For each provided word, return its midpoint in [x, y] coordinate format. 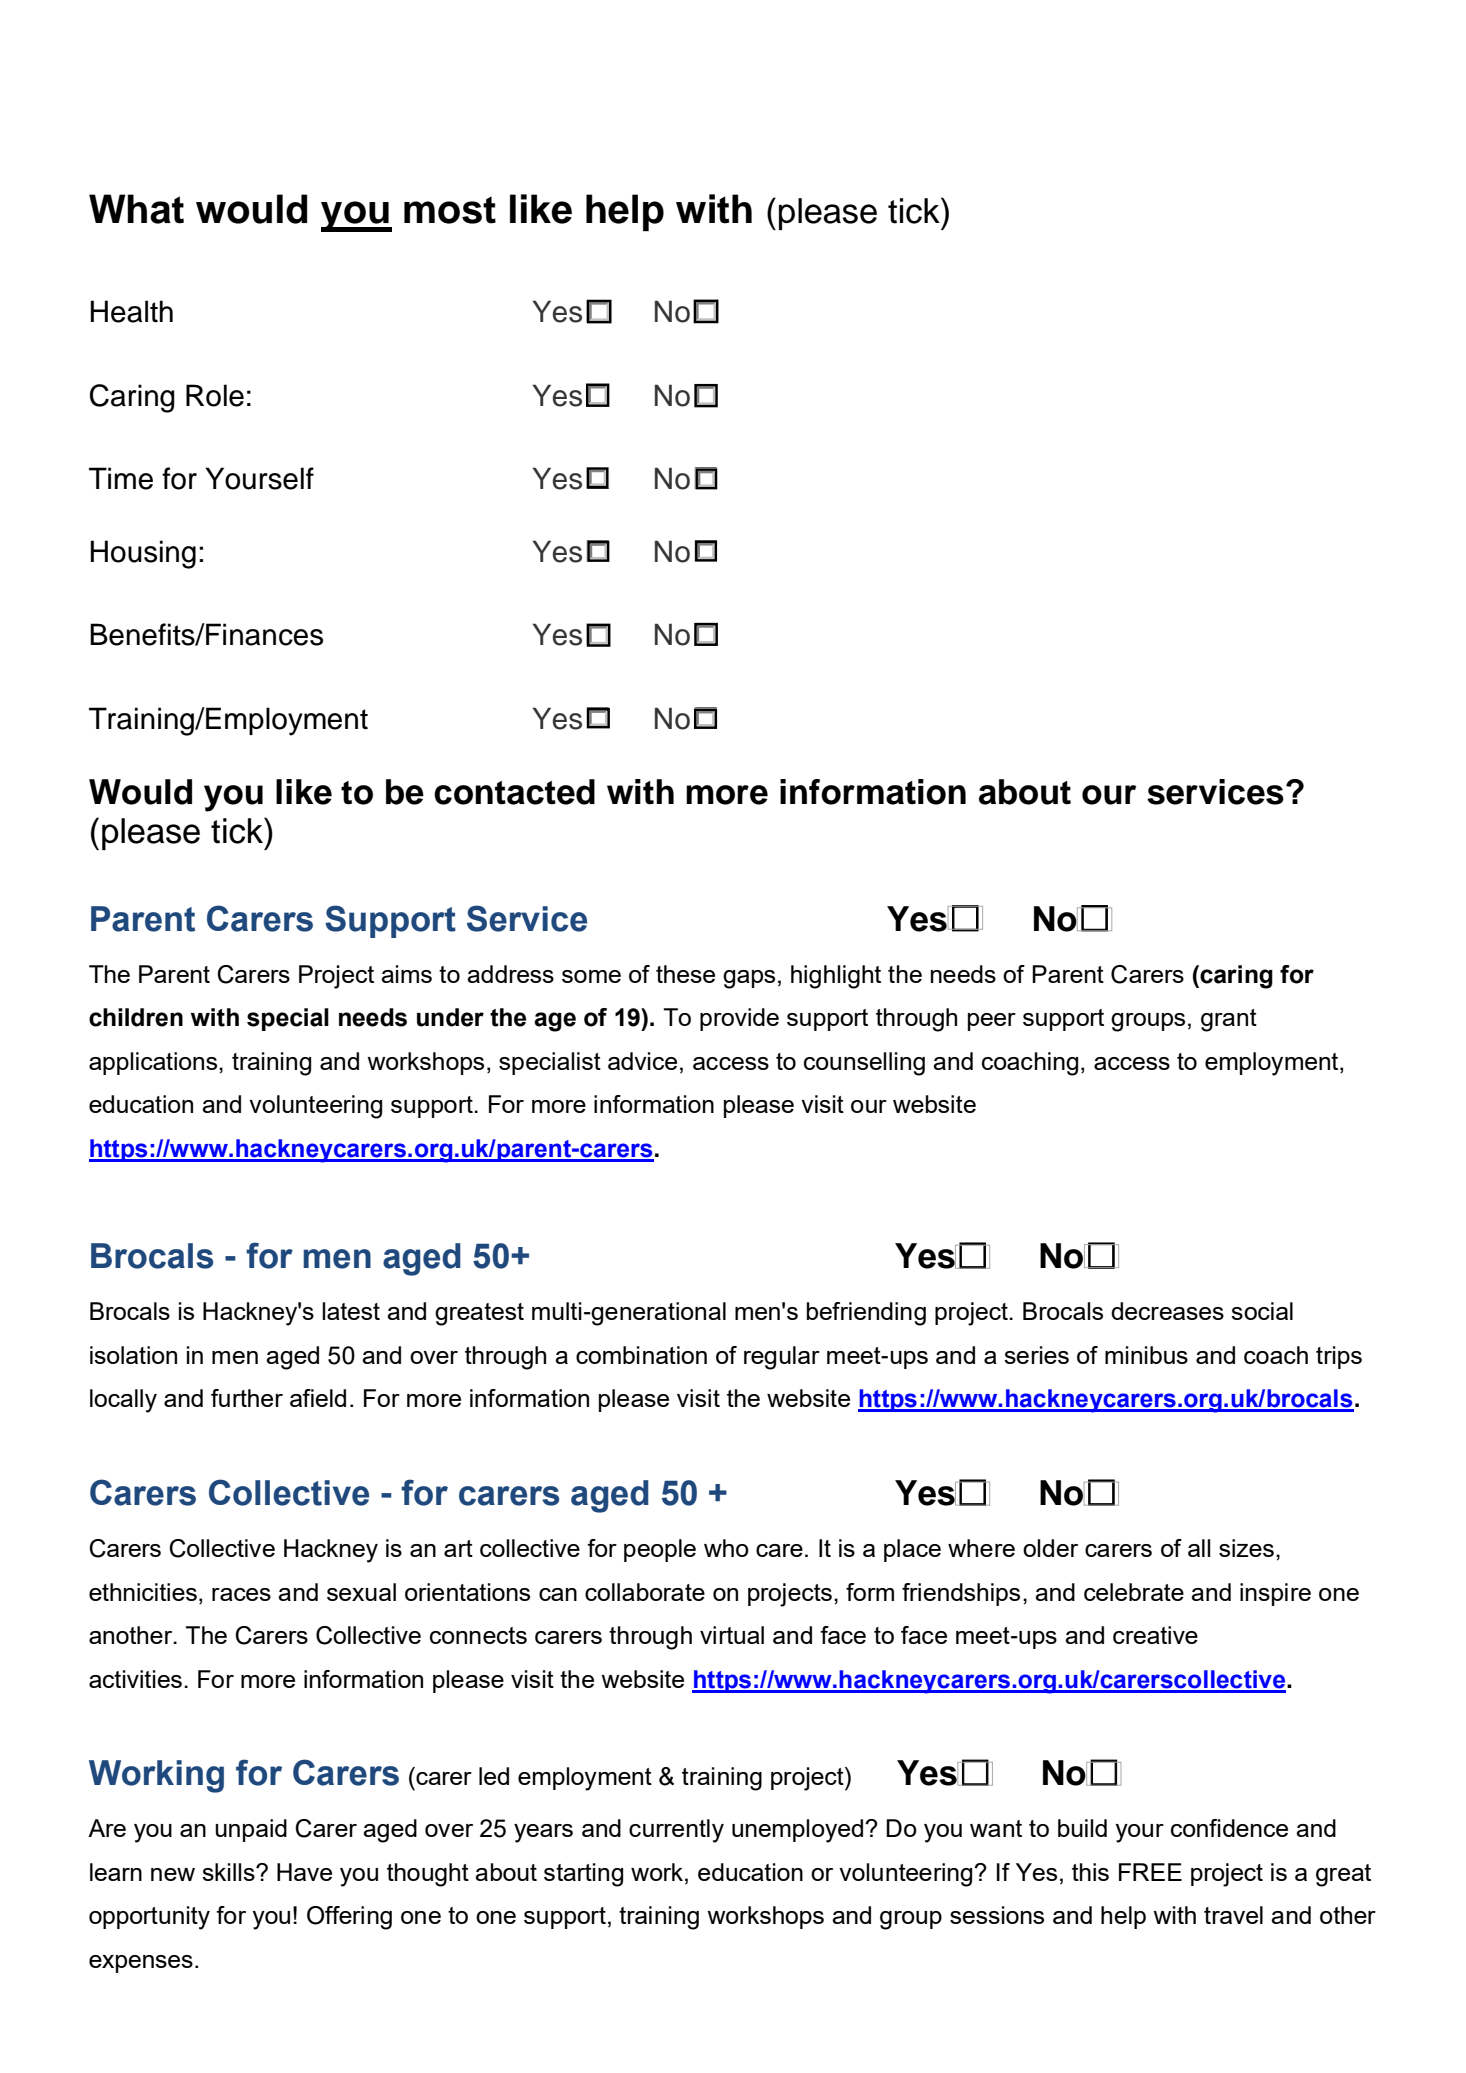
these [685, 974]
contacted [514, 792]
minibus [1146, 1355]
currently [676, 1831]
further [247, 1398]
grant [1229, 1020]
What [136, 209]
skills [229, 1872]
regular [782, 1358]
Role [215, 395]
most [450, 210]
